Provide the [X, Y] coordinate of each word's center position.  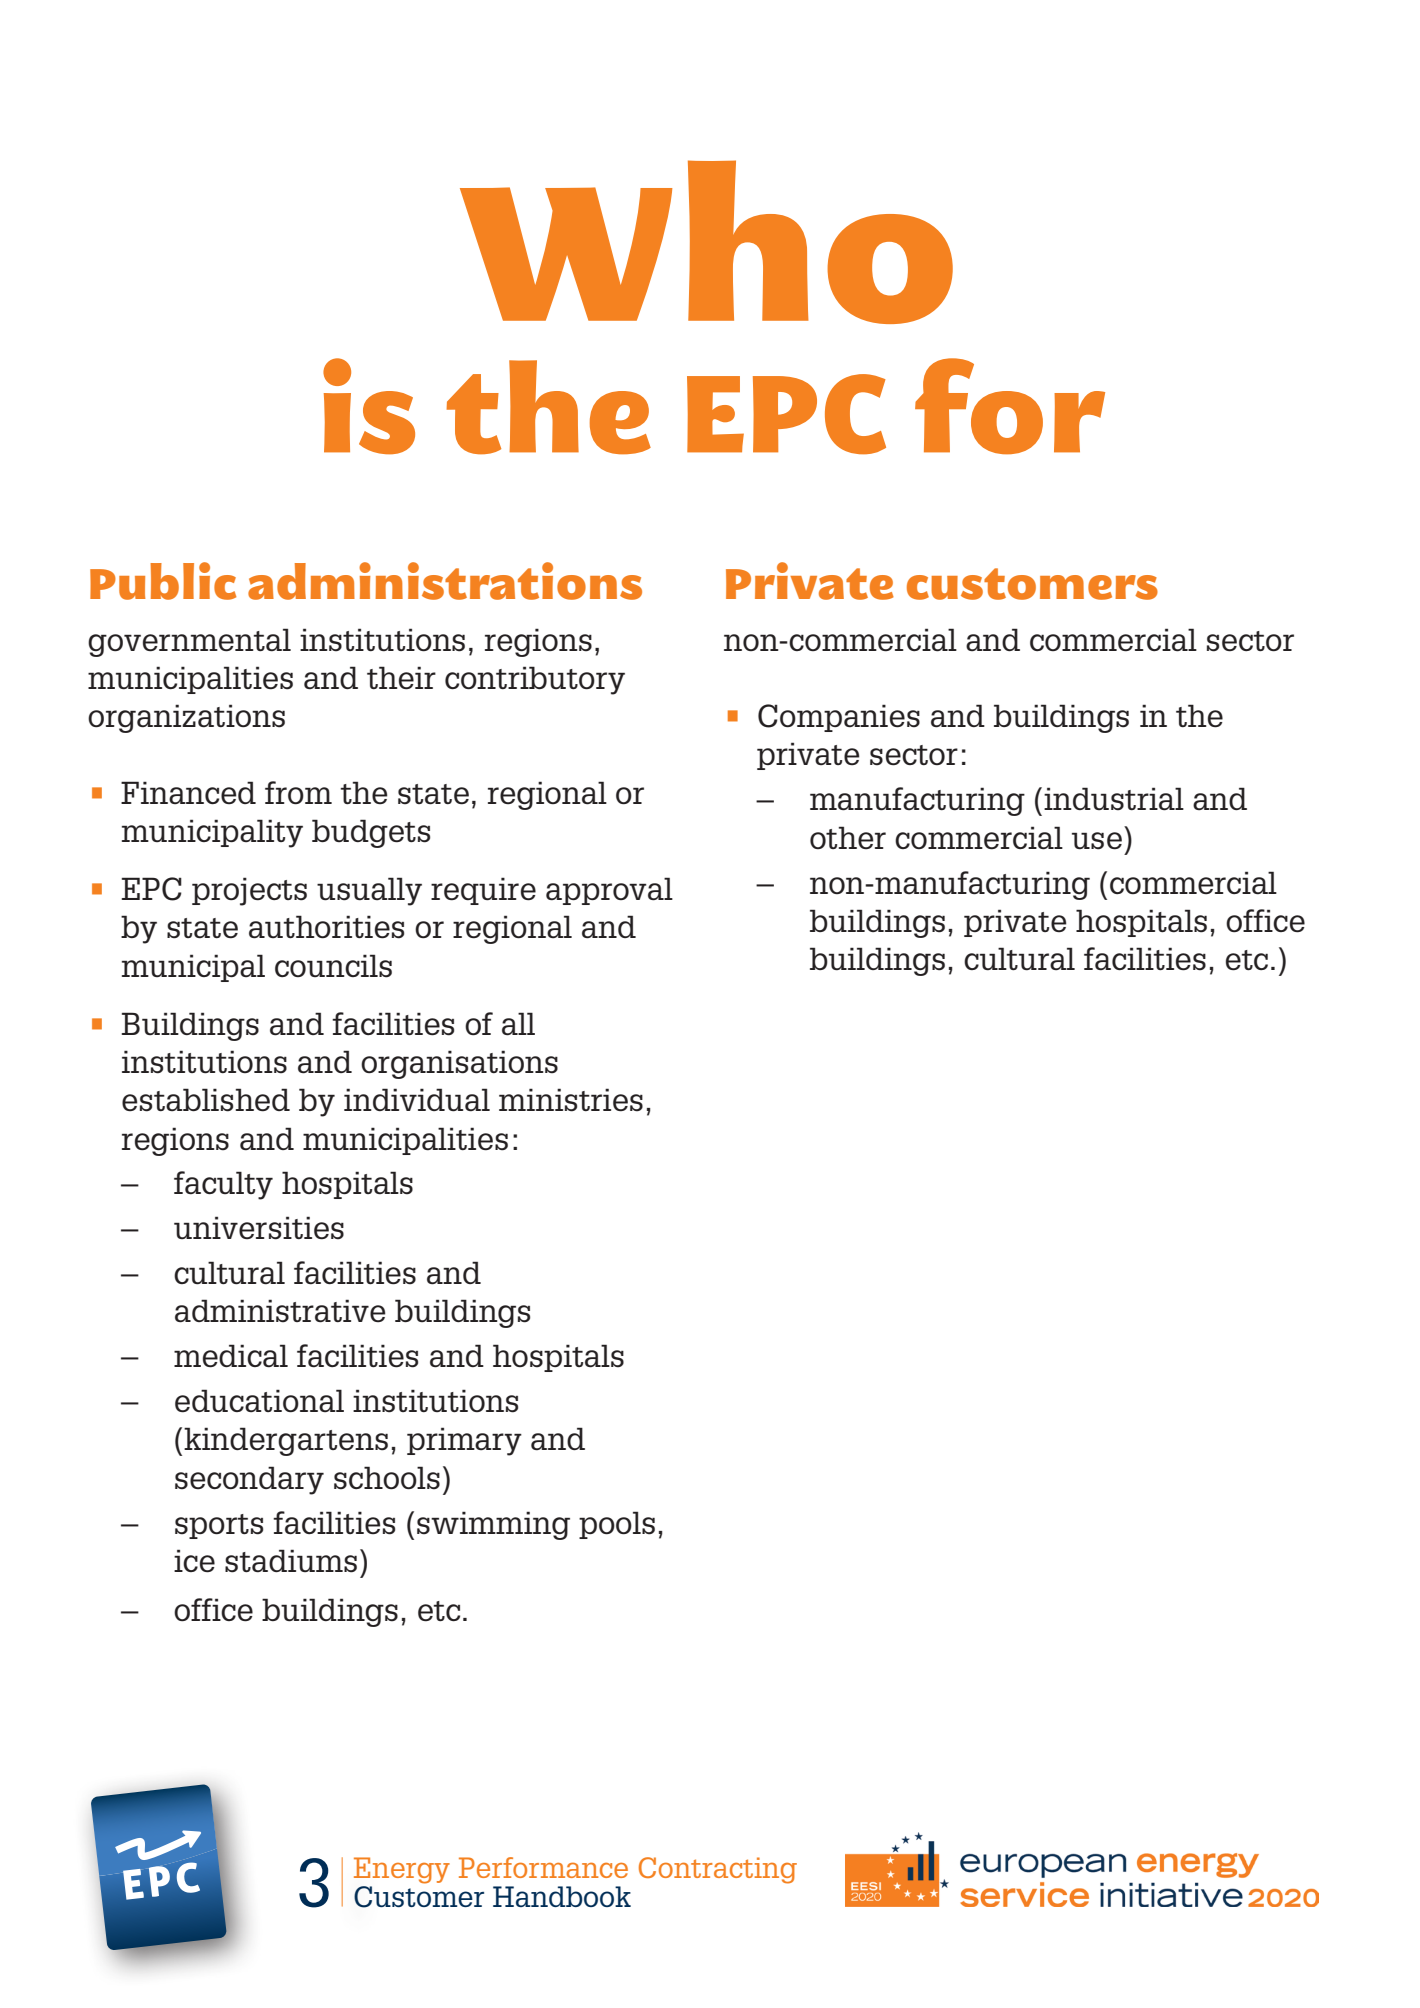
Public [163, 581]
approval [609, 891]
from [298, 792]
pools [617, 1525]
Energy [402, 1870]
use [1097, 841]
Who [706, 242]
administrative [280, 1311]
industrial [1114, 799]
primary [464, 1441]
